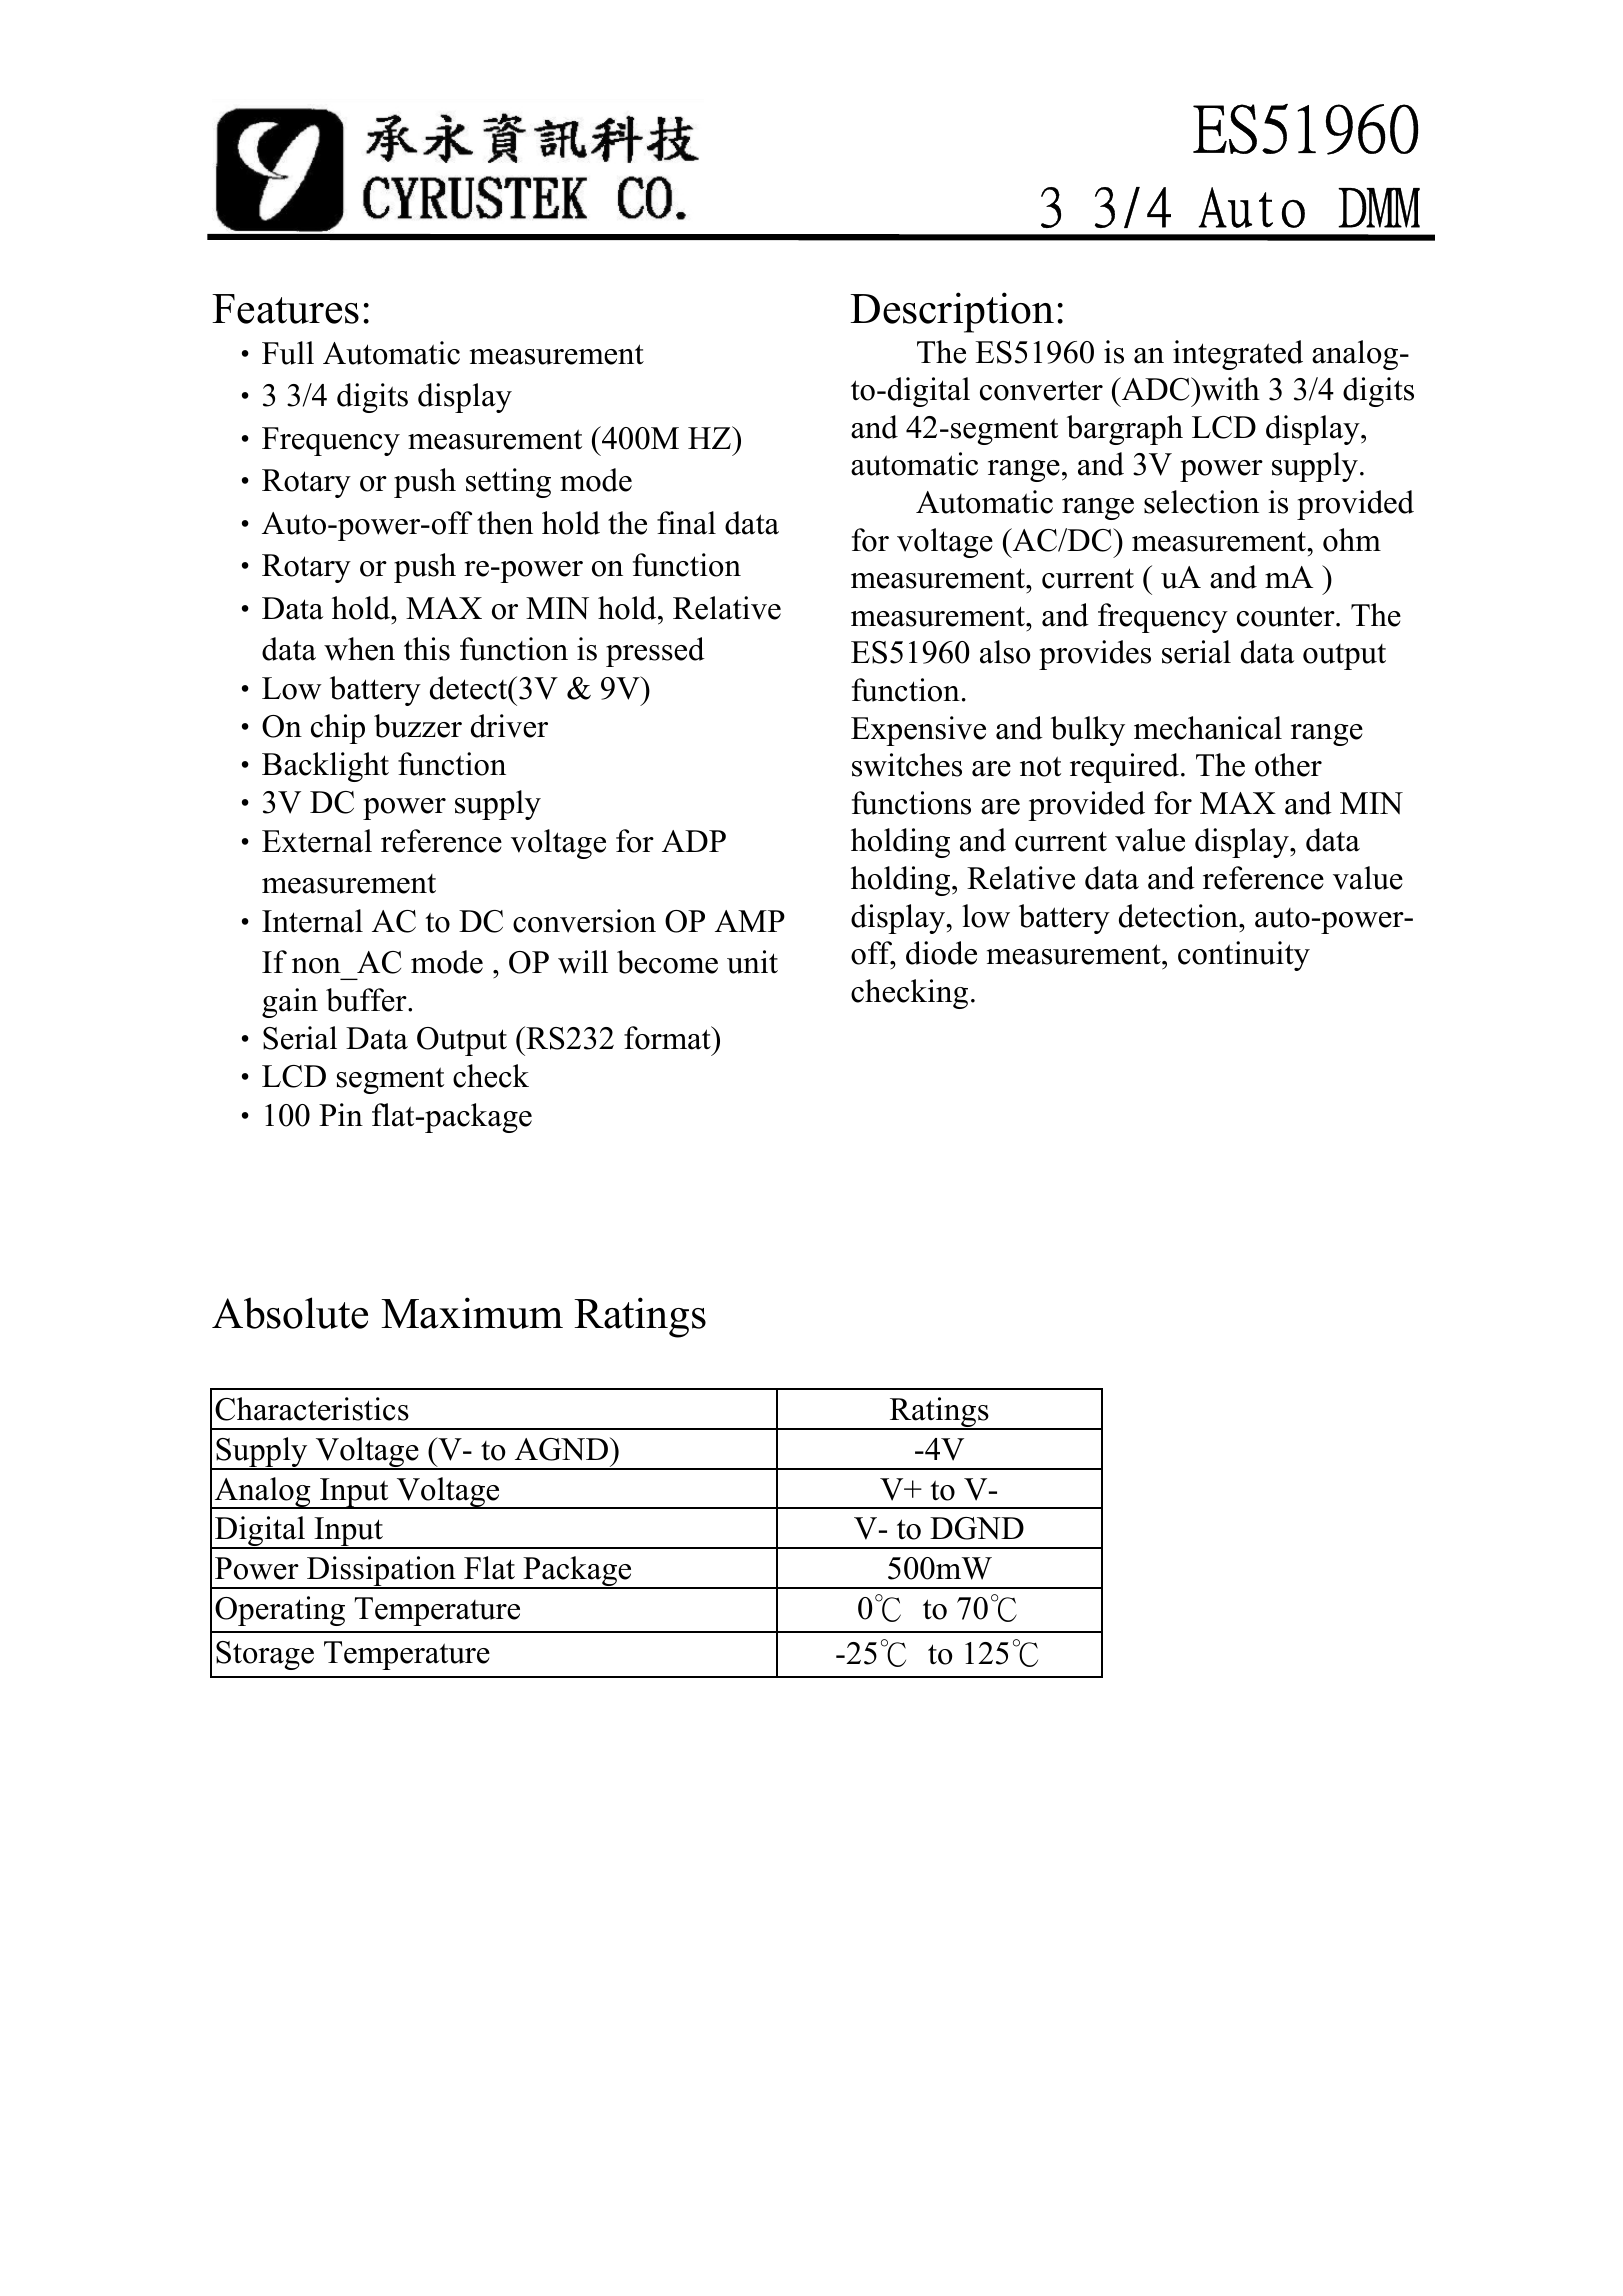 The image size is (1623, 2296). What do you see at coordinates (381, 1572) in the page?
I see `Dissipation` at bounding box center [381, 1572].
